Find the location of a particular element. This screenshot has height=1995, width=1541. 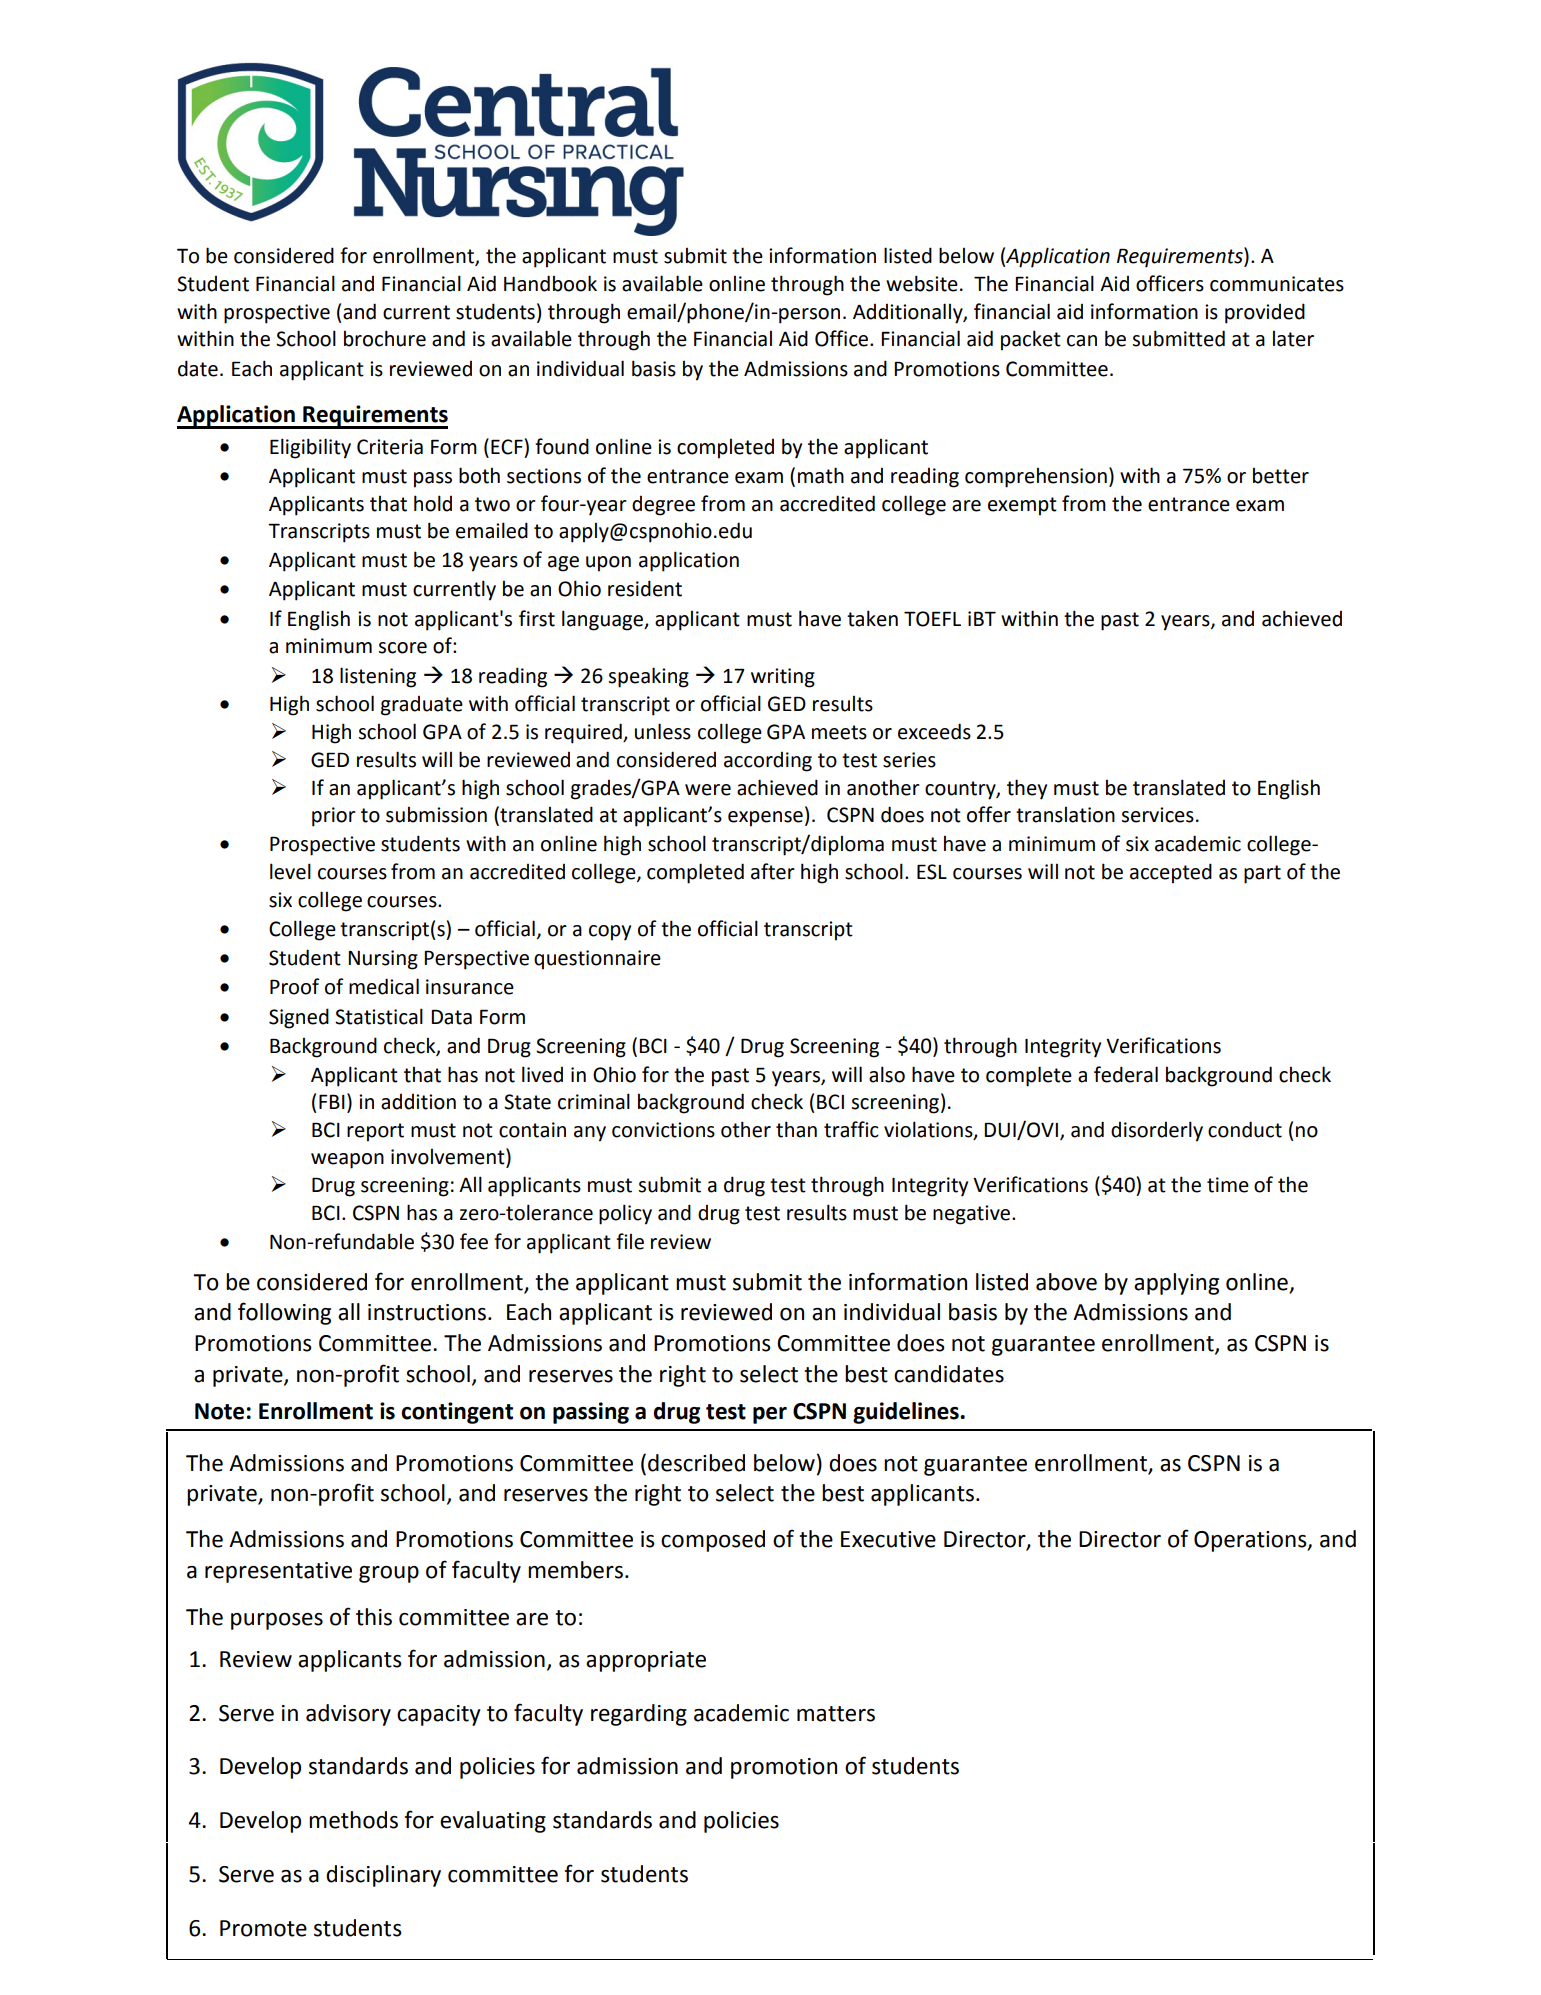

after is located at coordinates (773, 871).
